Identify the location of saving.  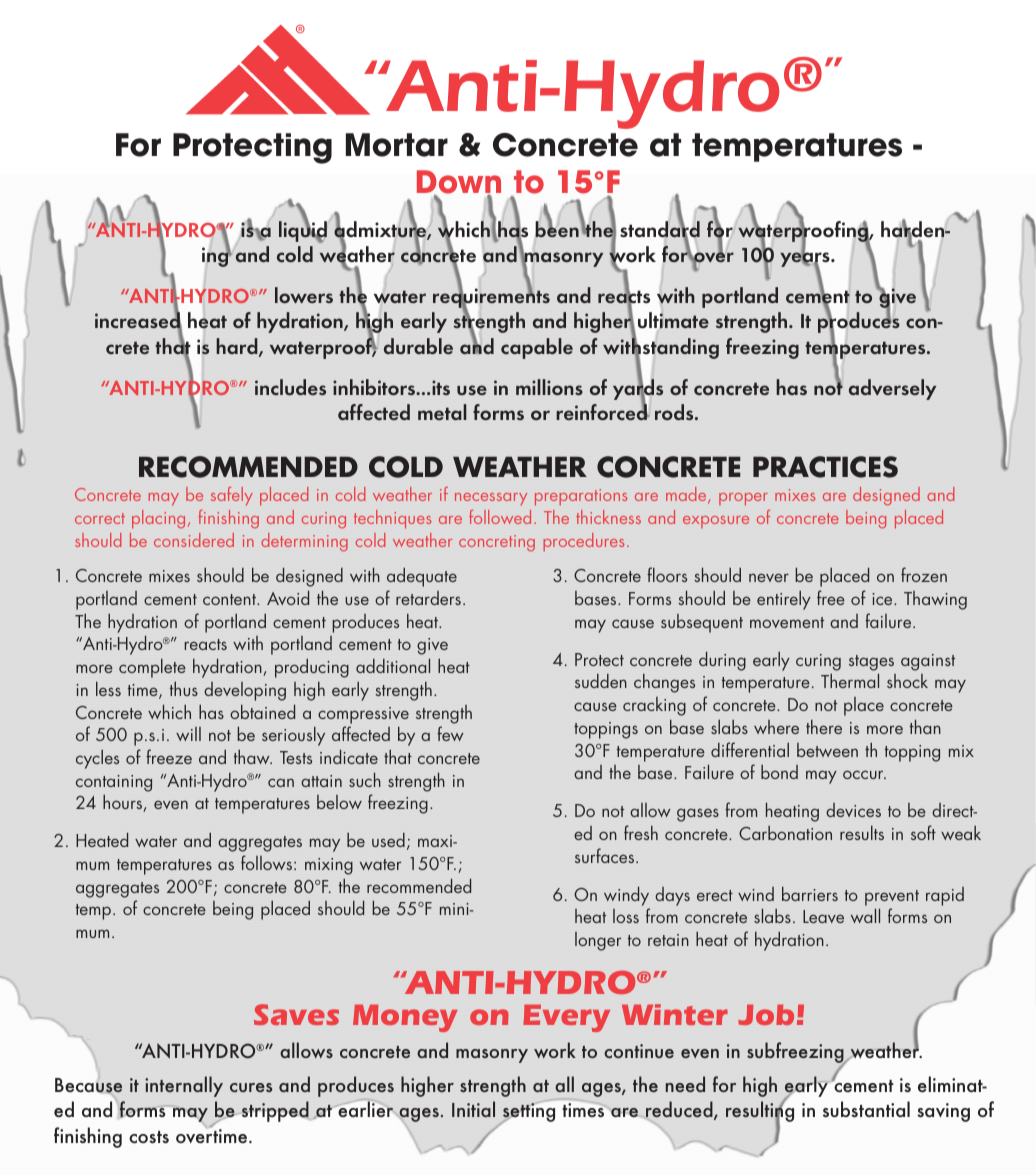
(943, 1112).
